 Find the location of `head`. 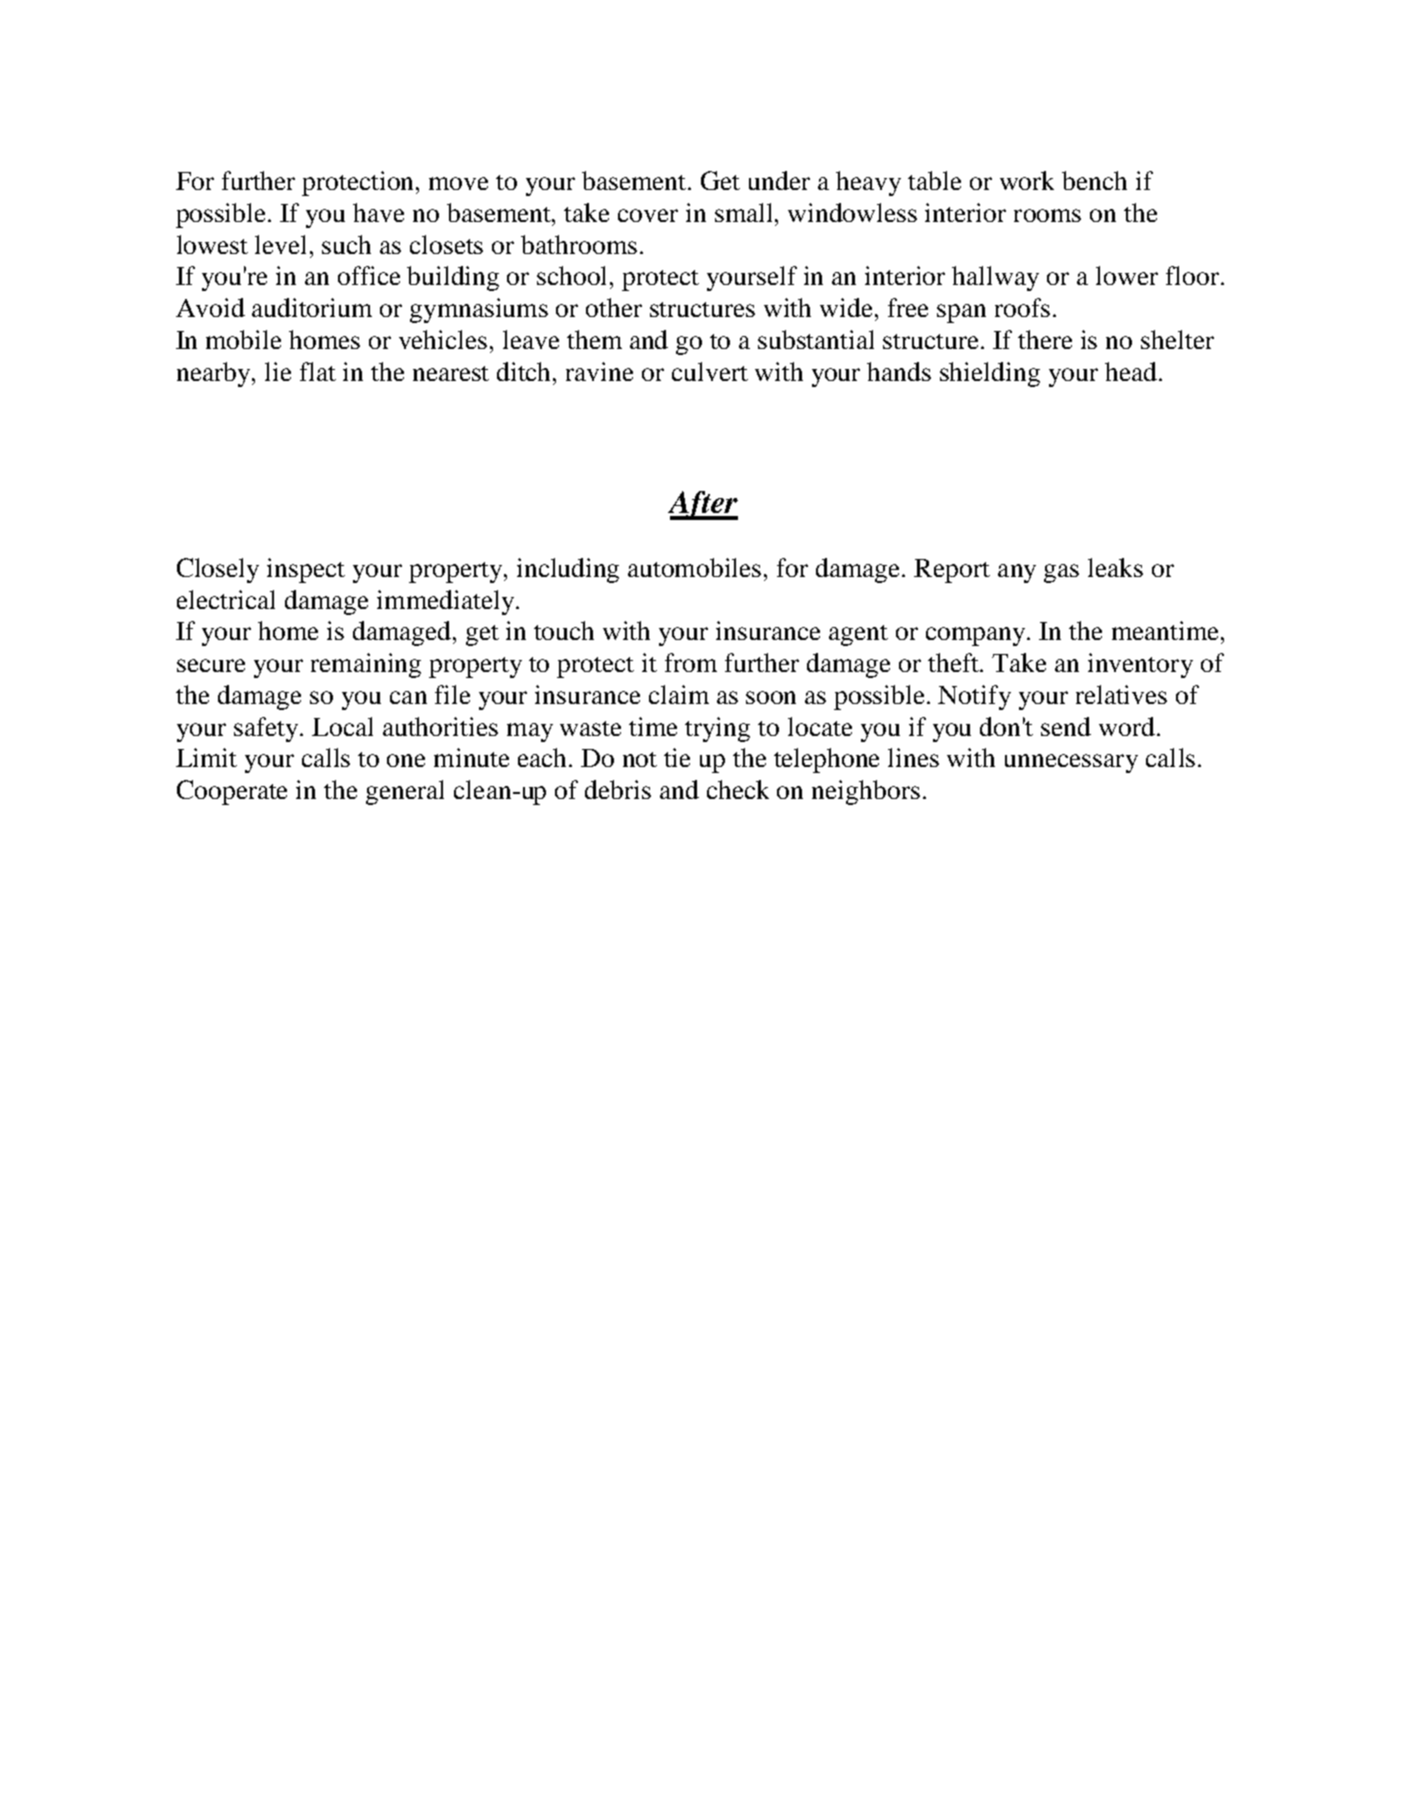

head is located at coordinates (1131, 371).
